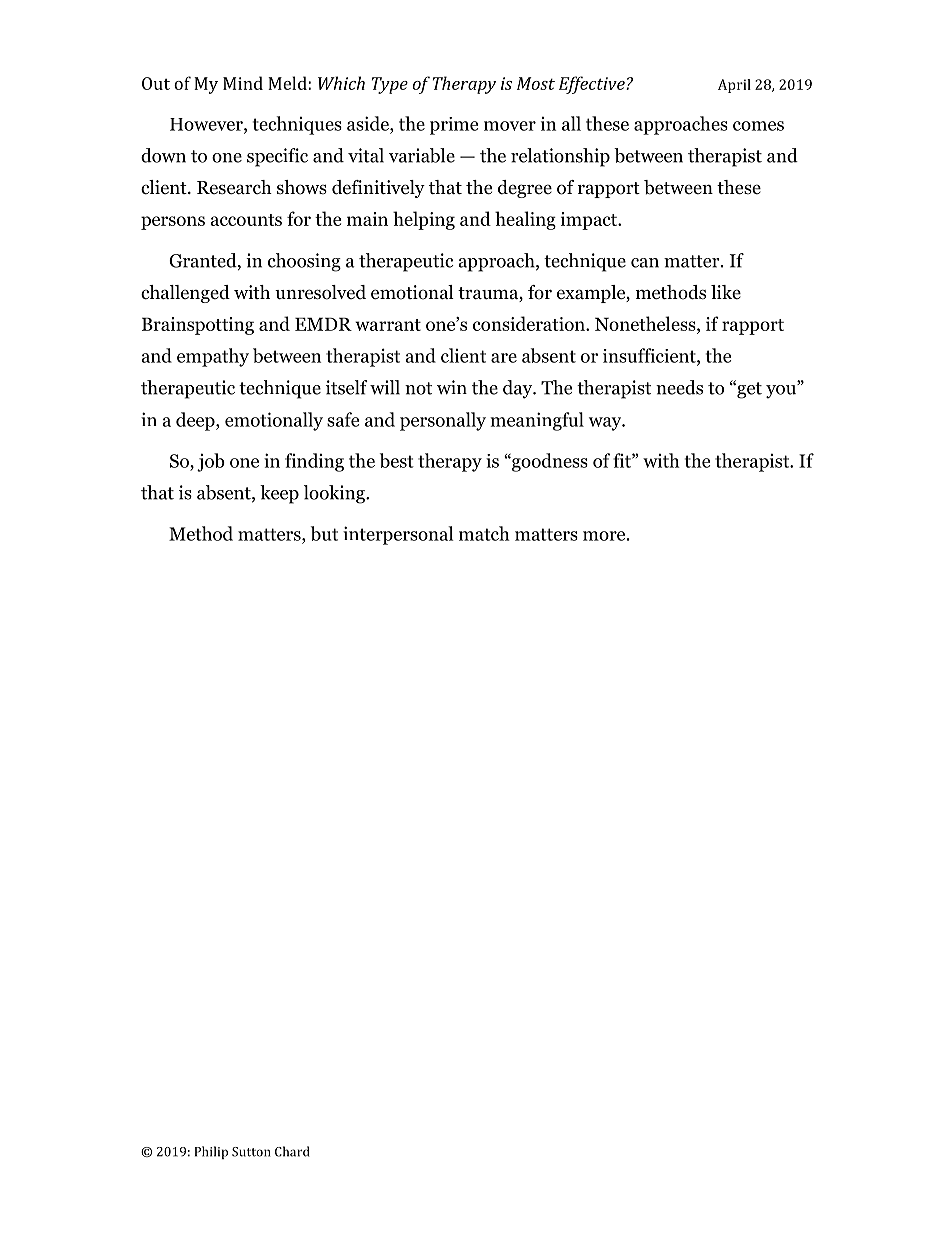 The width and height of the document is (952, 1233). Describe the element at coordinates (549, 462) in the document. I see `goodness` at that location.
